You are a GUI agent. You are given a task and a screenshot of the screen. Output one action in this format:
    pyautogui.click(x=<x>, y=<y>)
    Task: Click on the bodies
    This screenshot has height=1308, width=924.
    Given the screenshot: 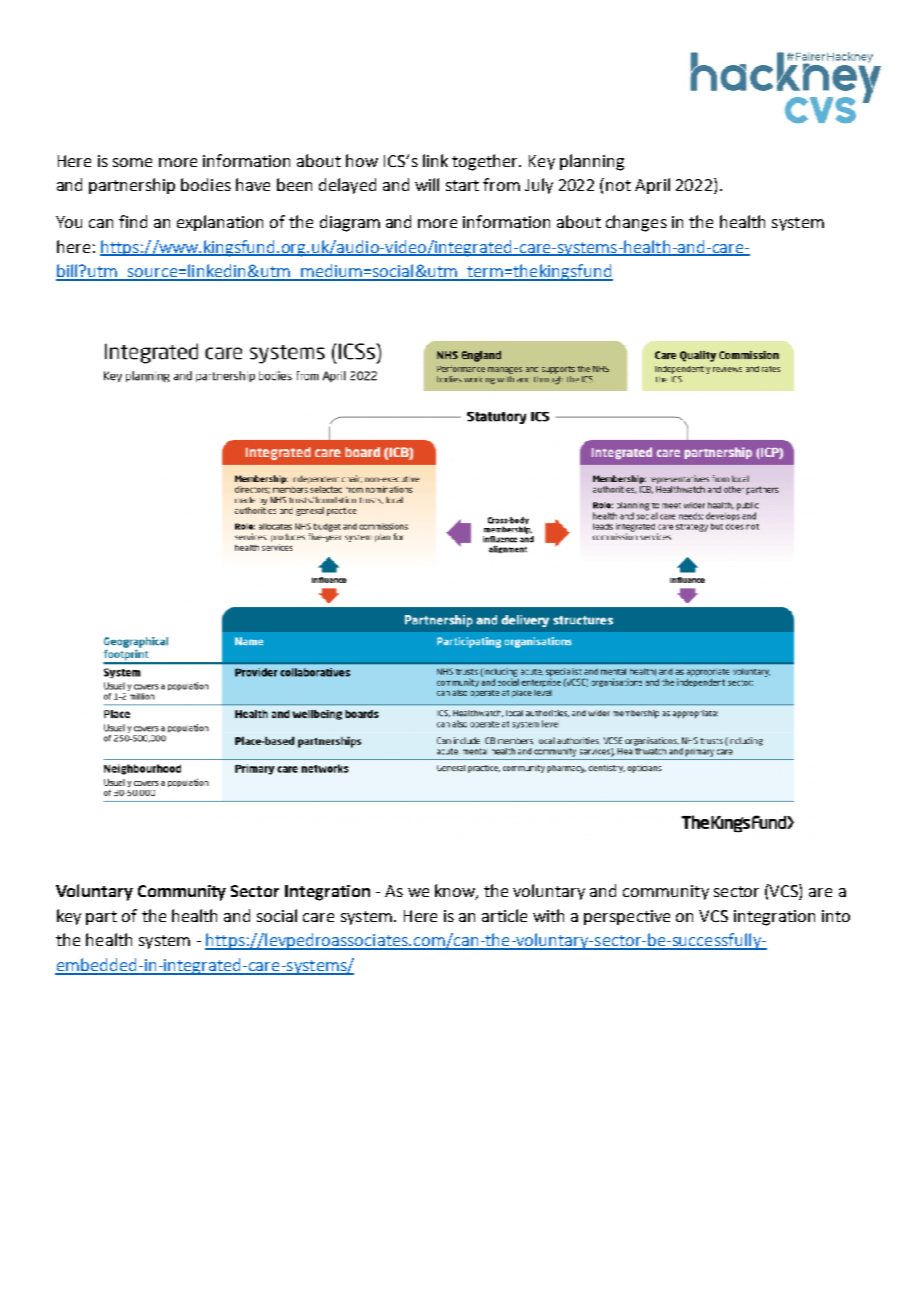 What is the action you would take?
    pyautogui.click(x=206, y=184)
